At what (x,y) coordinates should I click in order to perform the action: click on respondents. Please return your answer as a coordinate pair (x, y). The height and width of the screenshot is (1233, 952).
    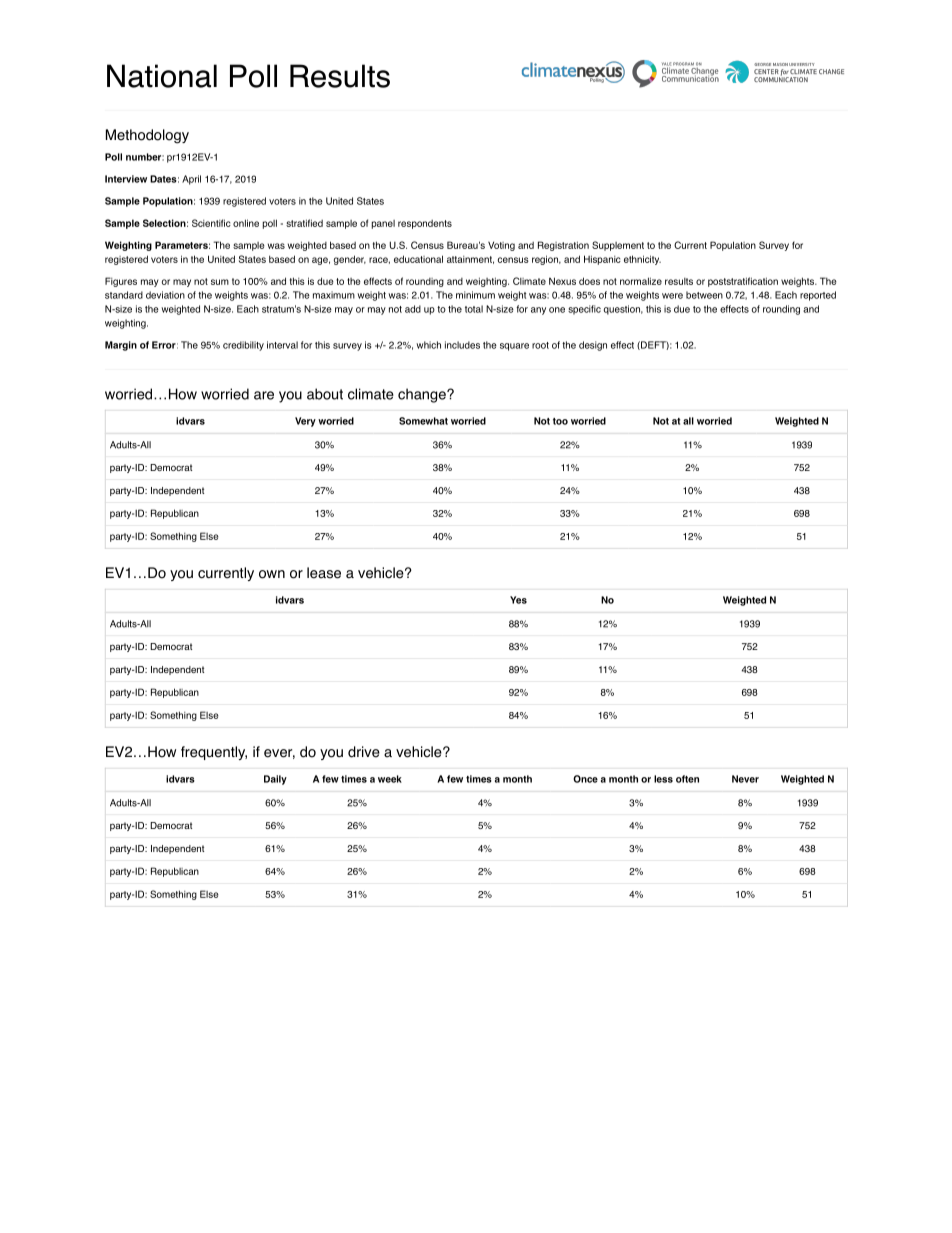
    Looking at the image, I should click on (425, 224).
